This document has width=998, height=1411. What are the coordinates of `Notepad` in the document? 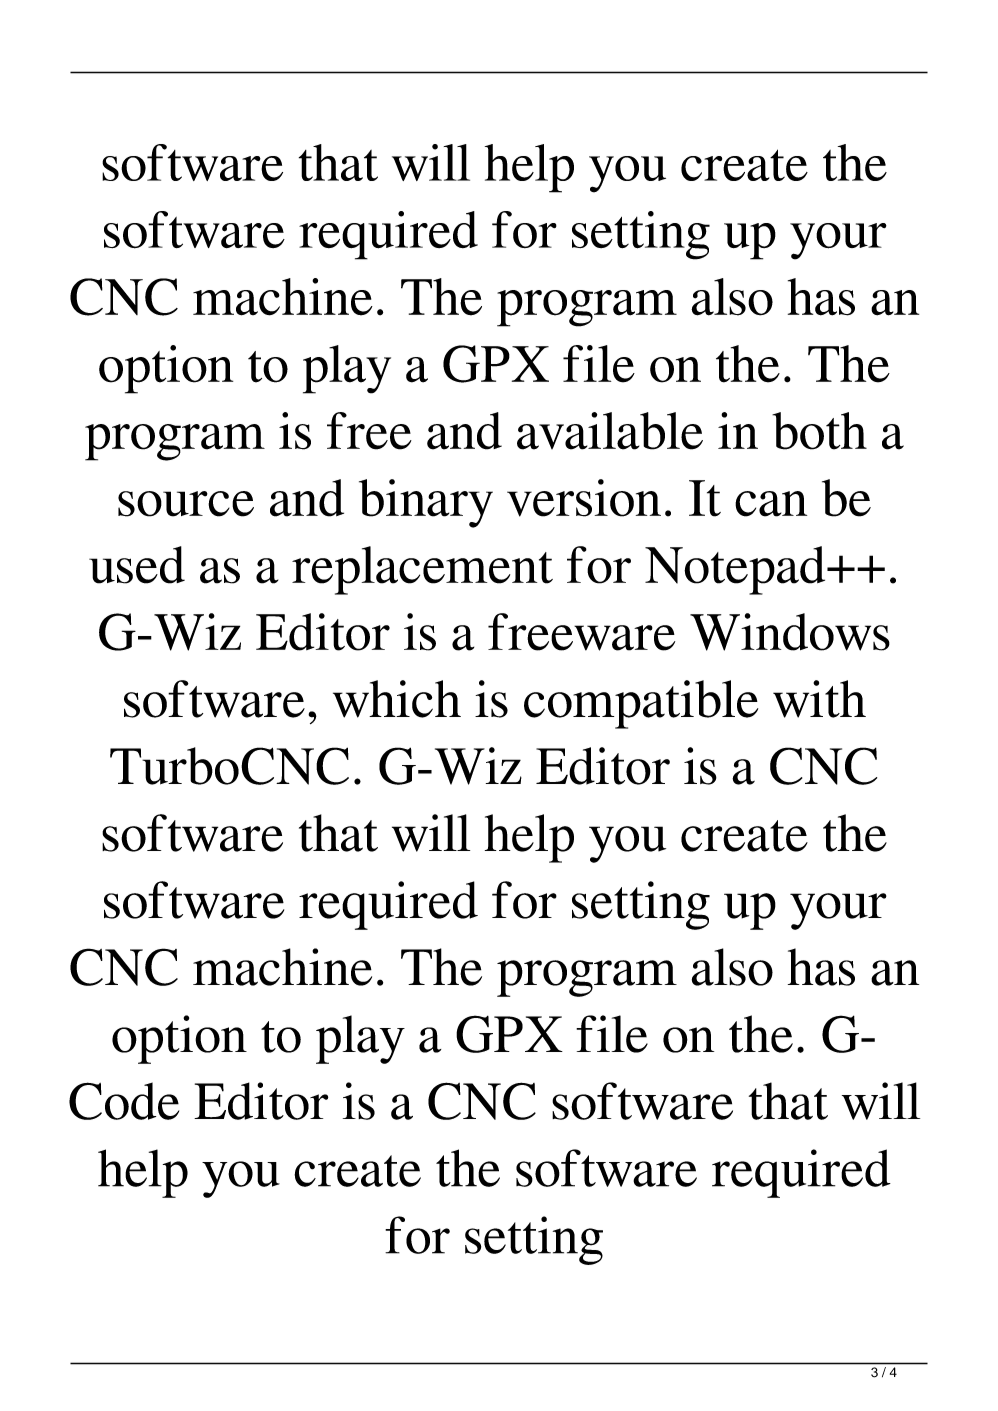 It's located at (736, 570).
